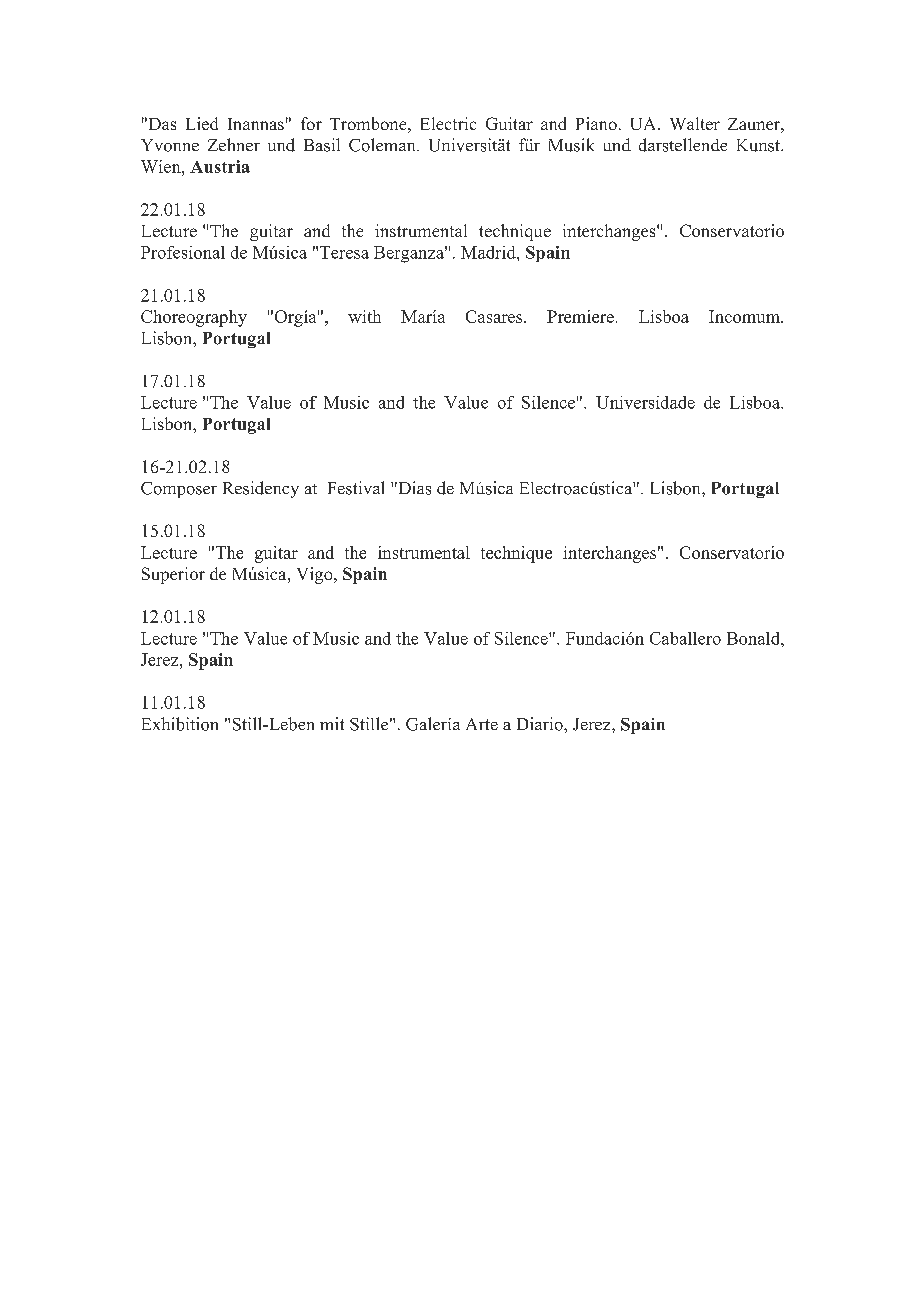 The width and height of the screenshot is (924, 1308). What do you see at coordinates (685, 638) in the screenshot?
I see `Caballero` at bounding box center [685, 638].
